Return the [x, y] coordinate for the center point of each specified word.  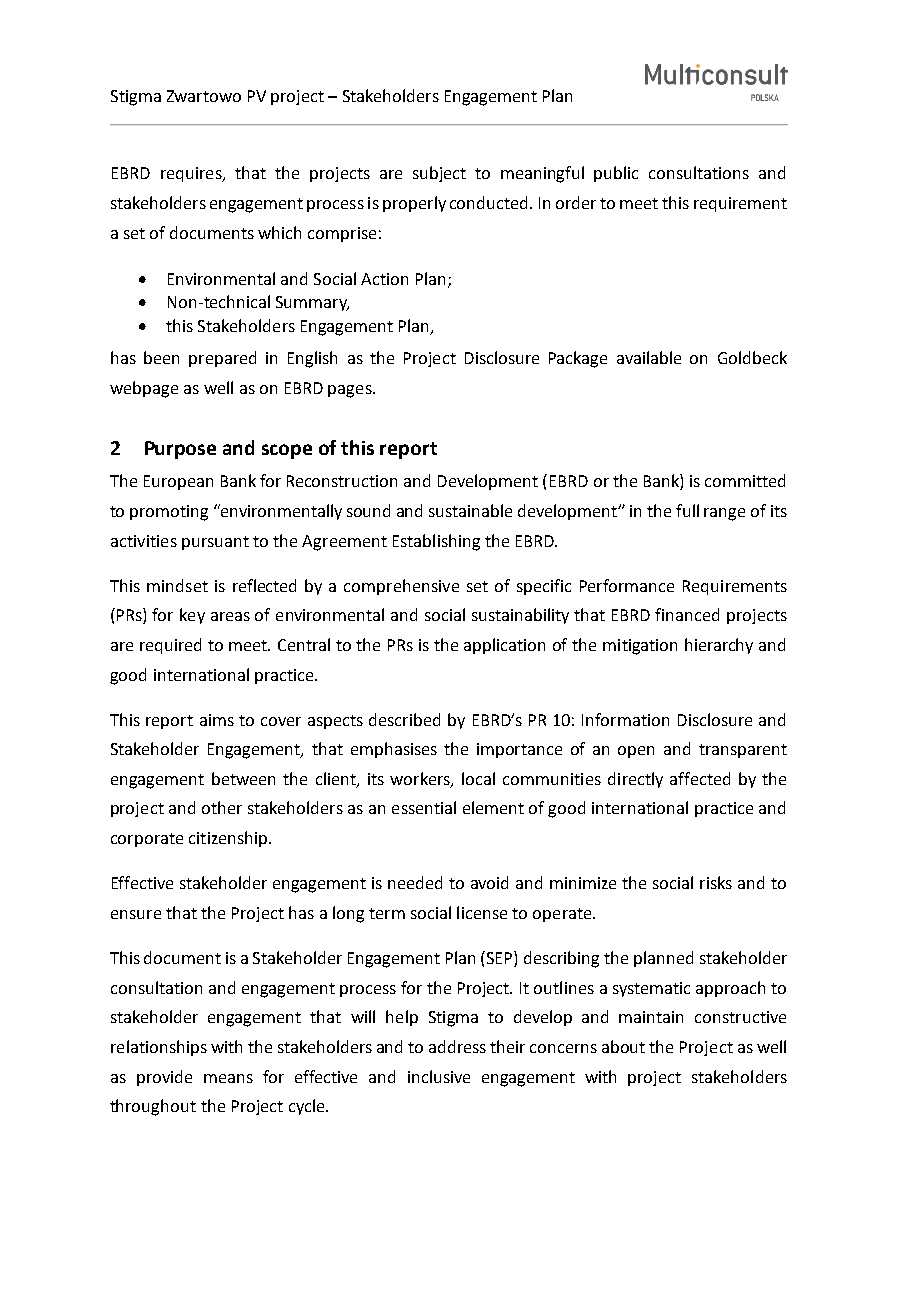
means [228, 1078]
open [636, 752]
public [616, 174]
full [687, 510]
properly [414, 204]
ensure [136, 914]
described [404, 719]
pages [351, 391]
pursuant [215, 543]
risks [716, 882]
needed [415, 882]
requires [192, 174]
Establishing [436, 542]
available [649, 357]
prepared [222, 359]
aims [217, 720]
